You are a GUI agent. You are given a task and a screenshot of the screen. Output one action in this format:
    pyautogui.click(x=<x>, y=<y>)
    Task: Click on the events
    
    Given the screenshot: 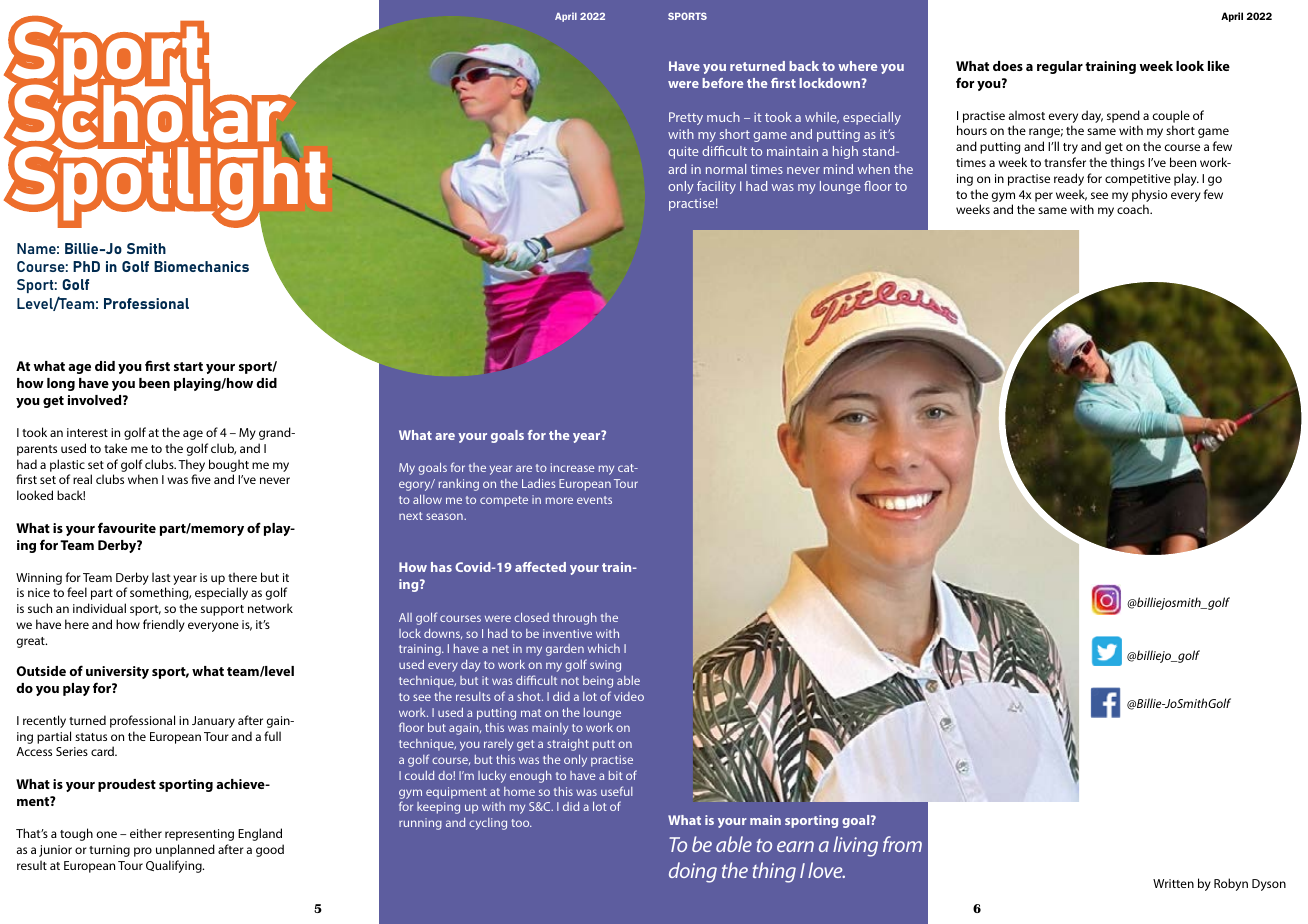 What is the action you would take?
    pyautogui.click(x=594, y=500)
